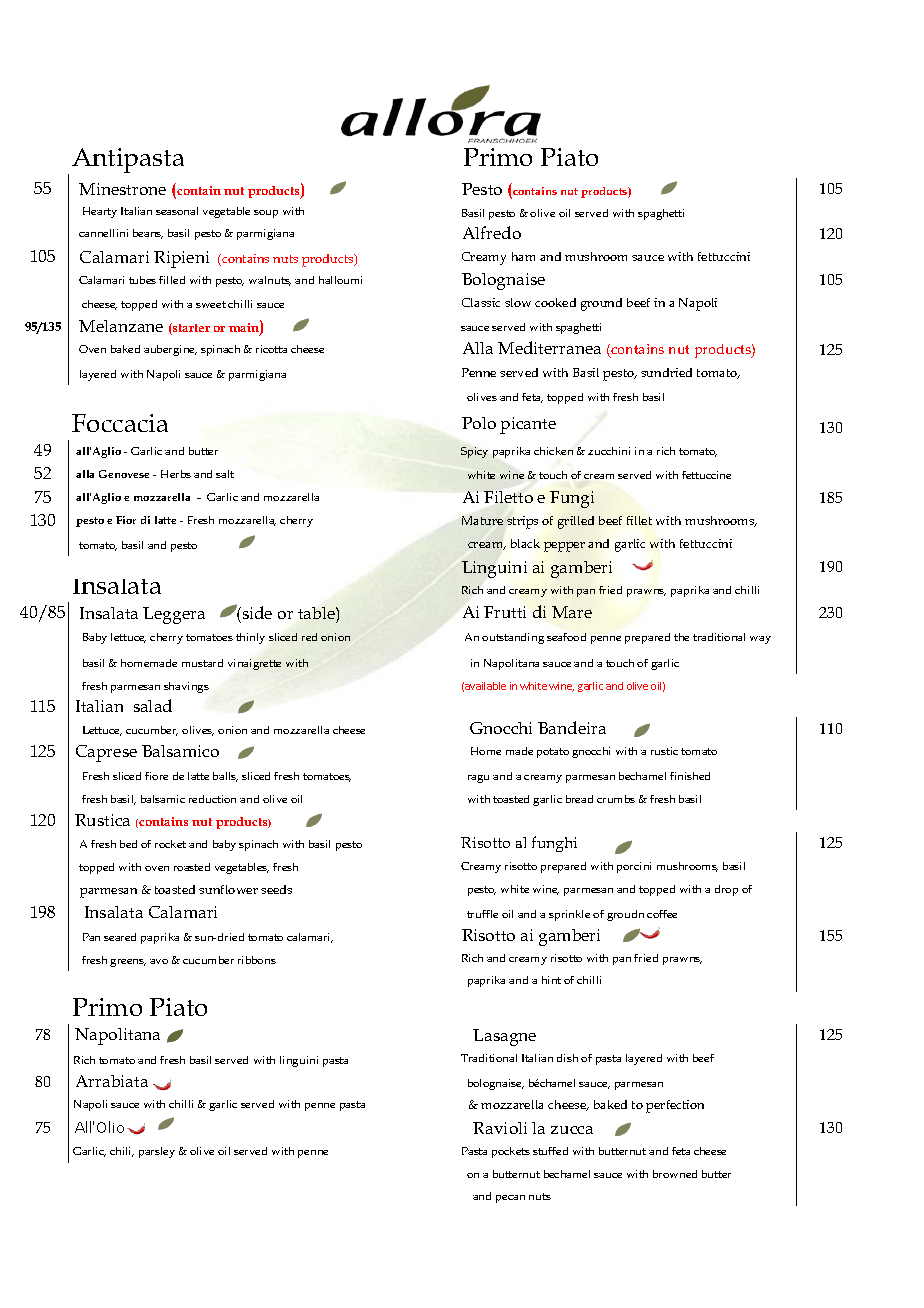  Describe the element at coordinates (157, 1152) in the screenshot. I see `parsley` at that location.
